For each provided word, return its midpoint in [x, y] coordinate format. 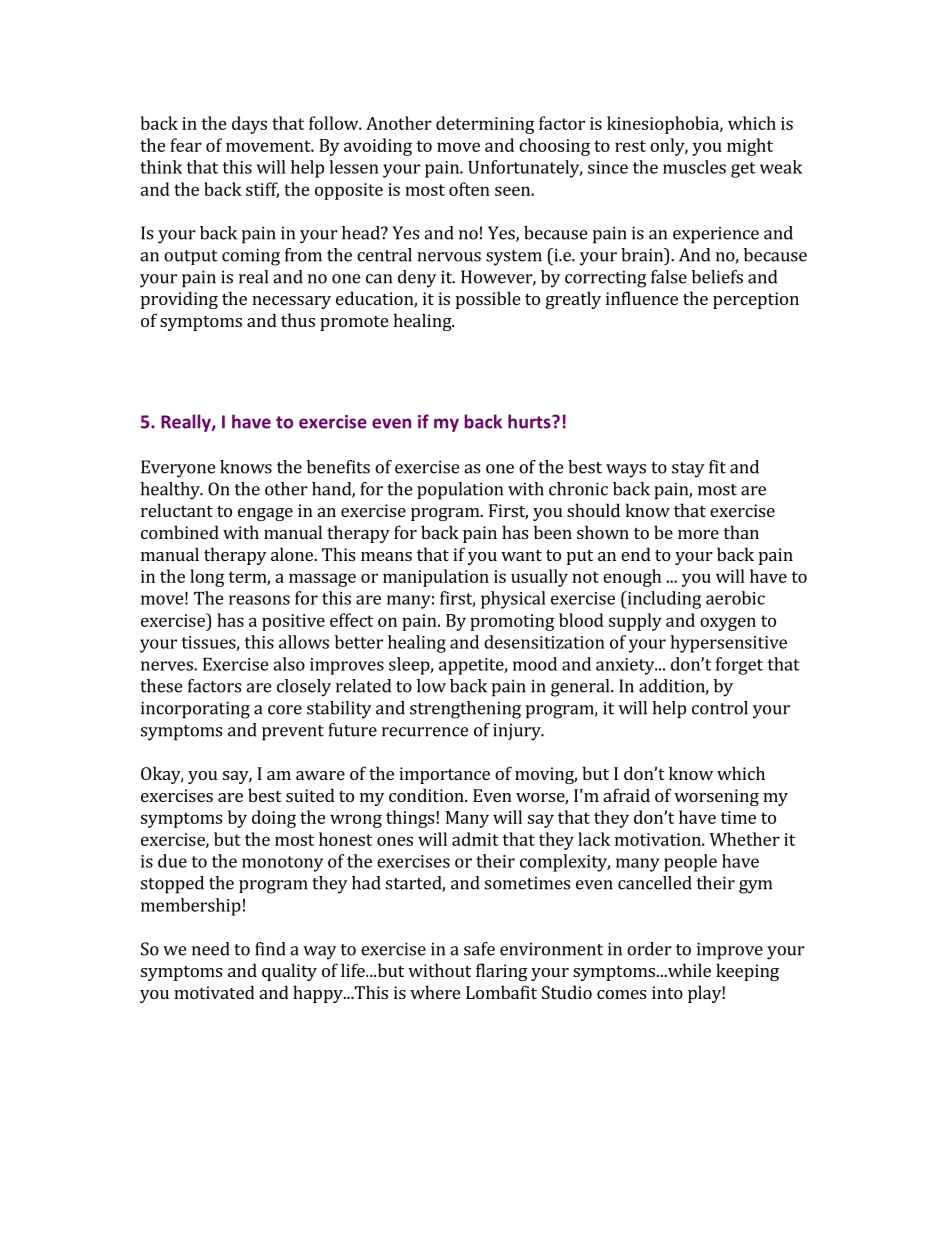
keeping [747, 972]
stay [688, 470]
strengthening [465, 710]
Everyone [178, 469]
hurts [530, 421]
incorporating [195, 710]
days [249, 125]
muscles [694, 167]
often [469, 189]
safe [479, 949]
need [211, 949]
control [720, 708]
